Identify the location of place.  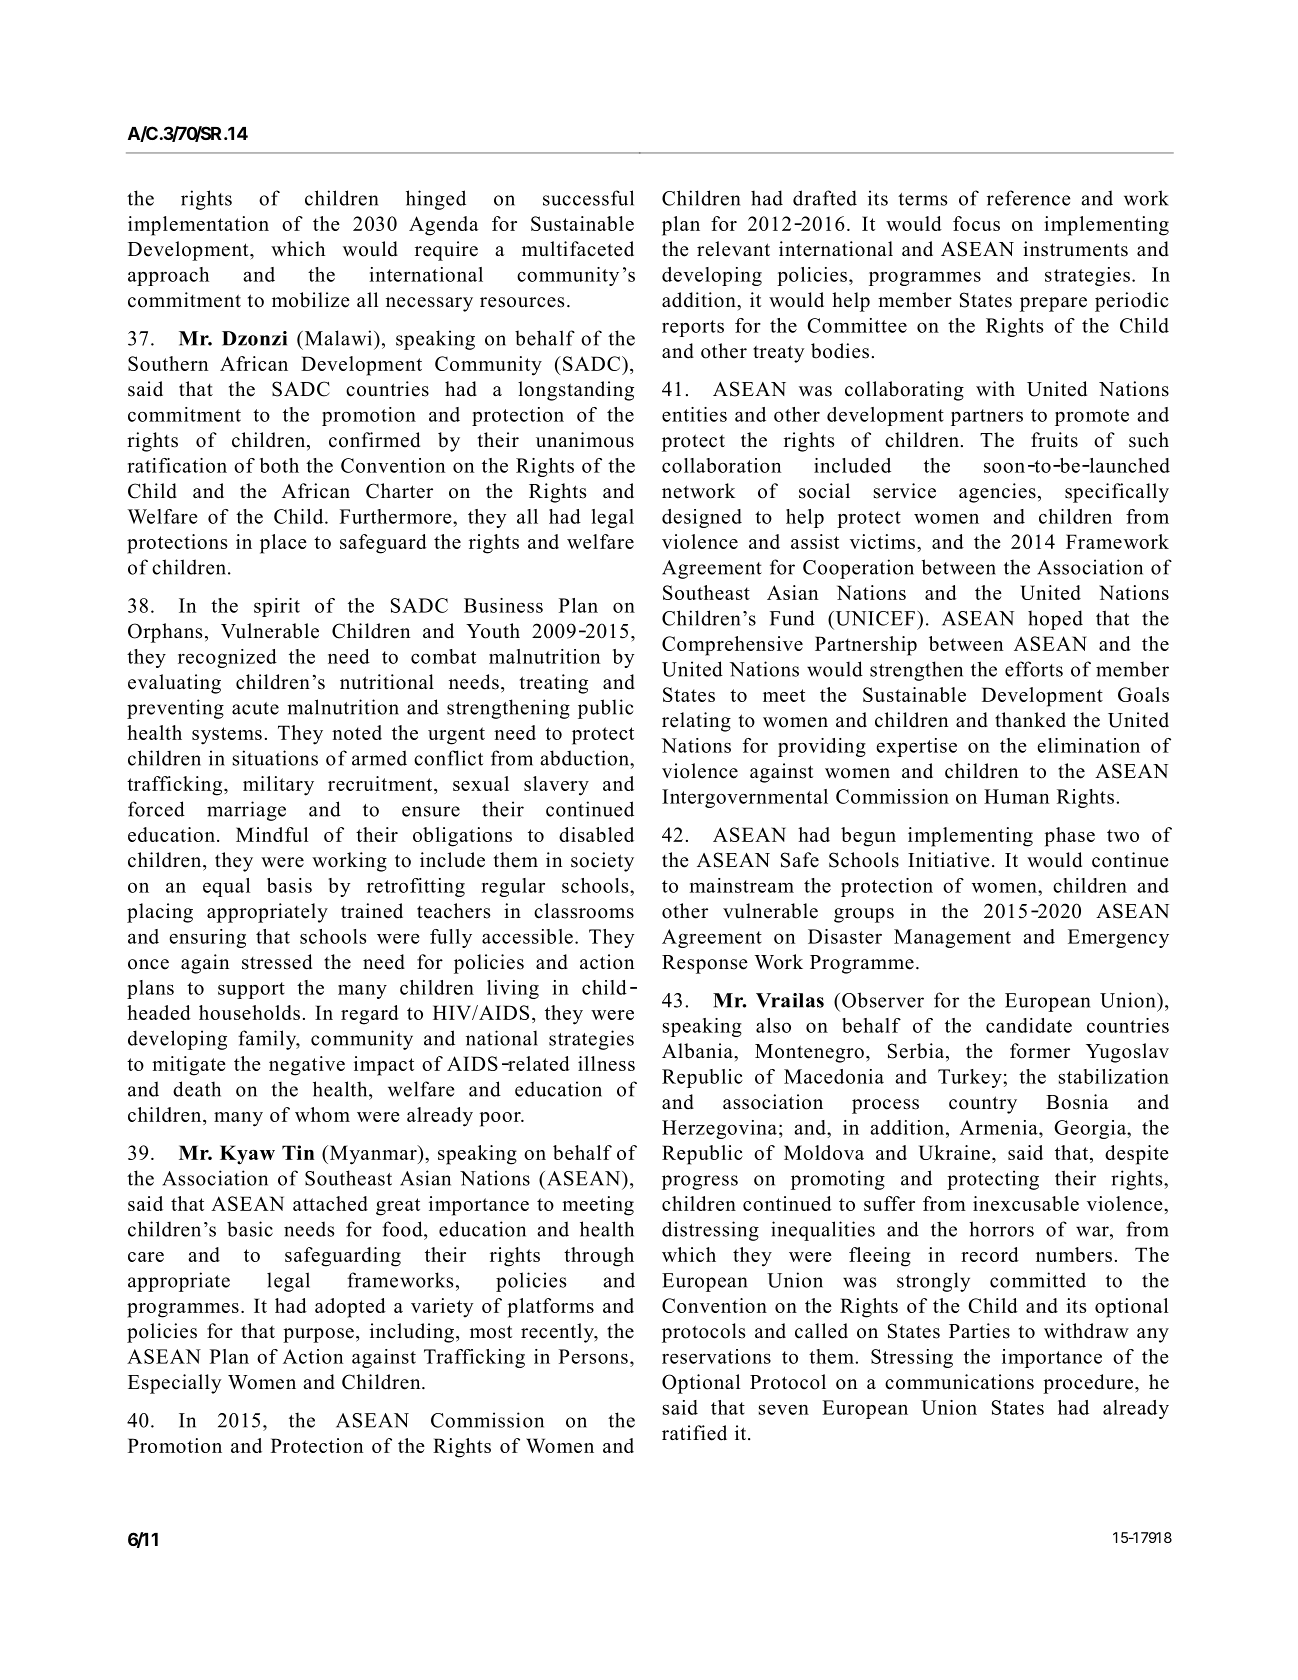
(283, 544).
